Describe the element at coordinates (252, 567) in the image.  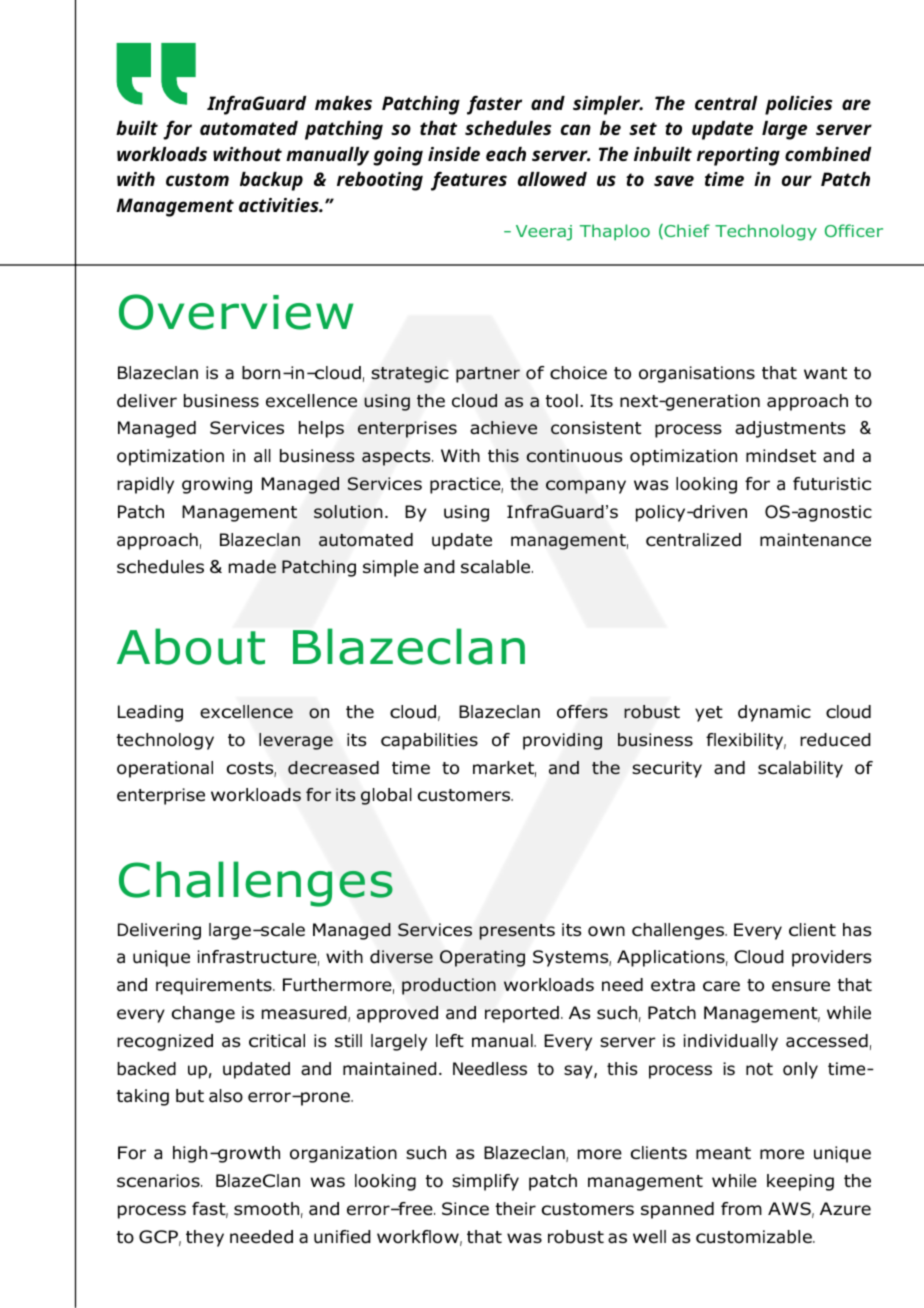
I see `made` at that location.
